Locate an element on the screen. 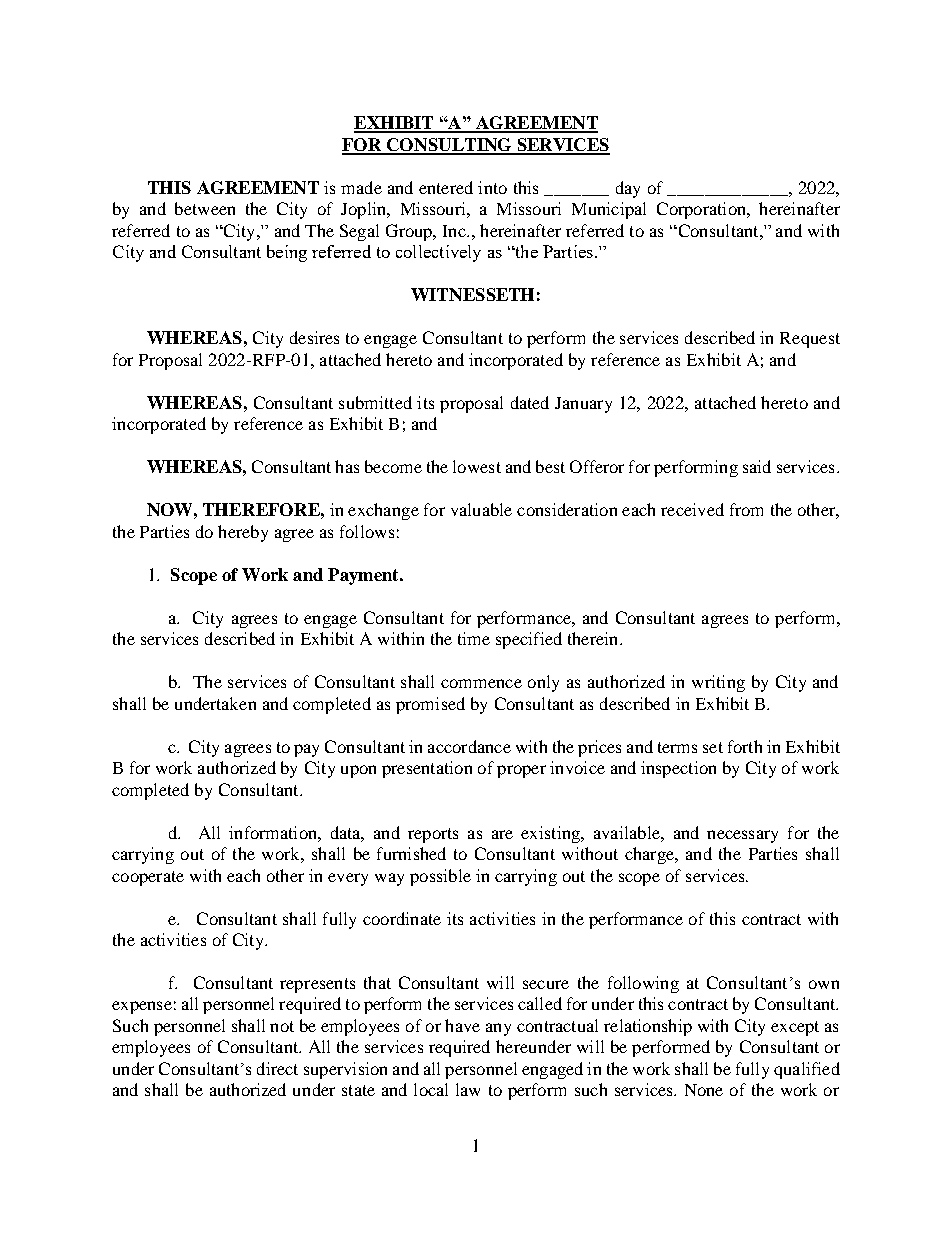 The width and height of the screenshot is (952, 1233). law is located at coordinates (468, 1089).
